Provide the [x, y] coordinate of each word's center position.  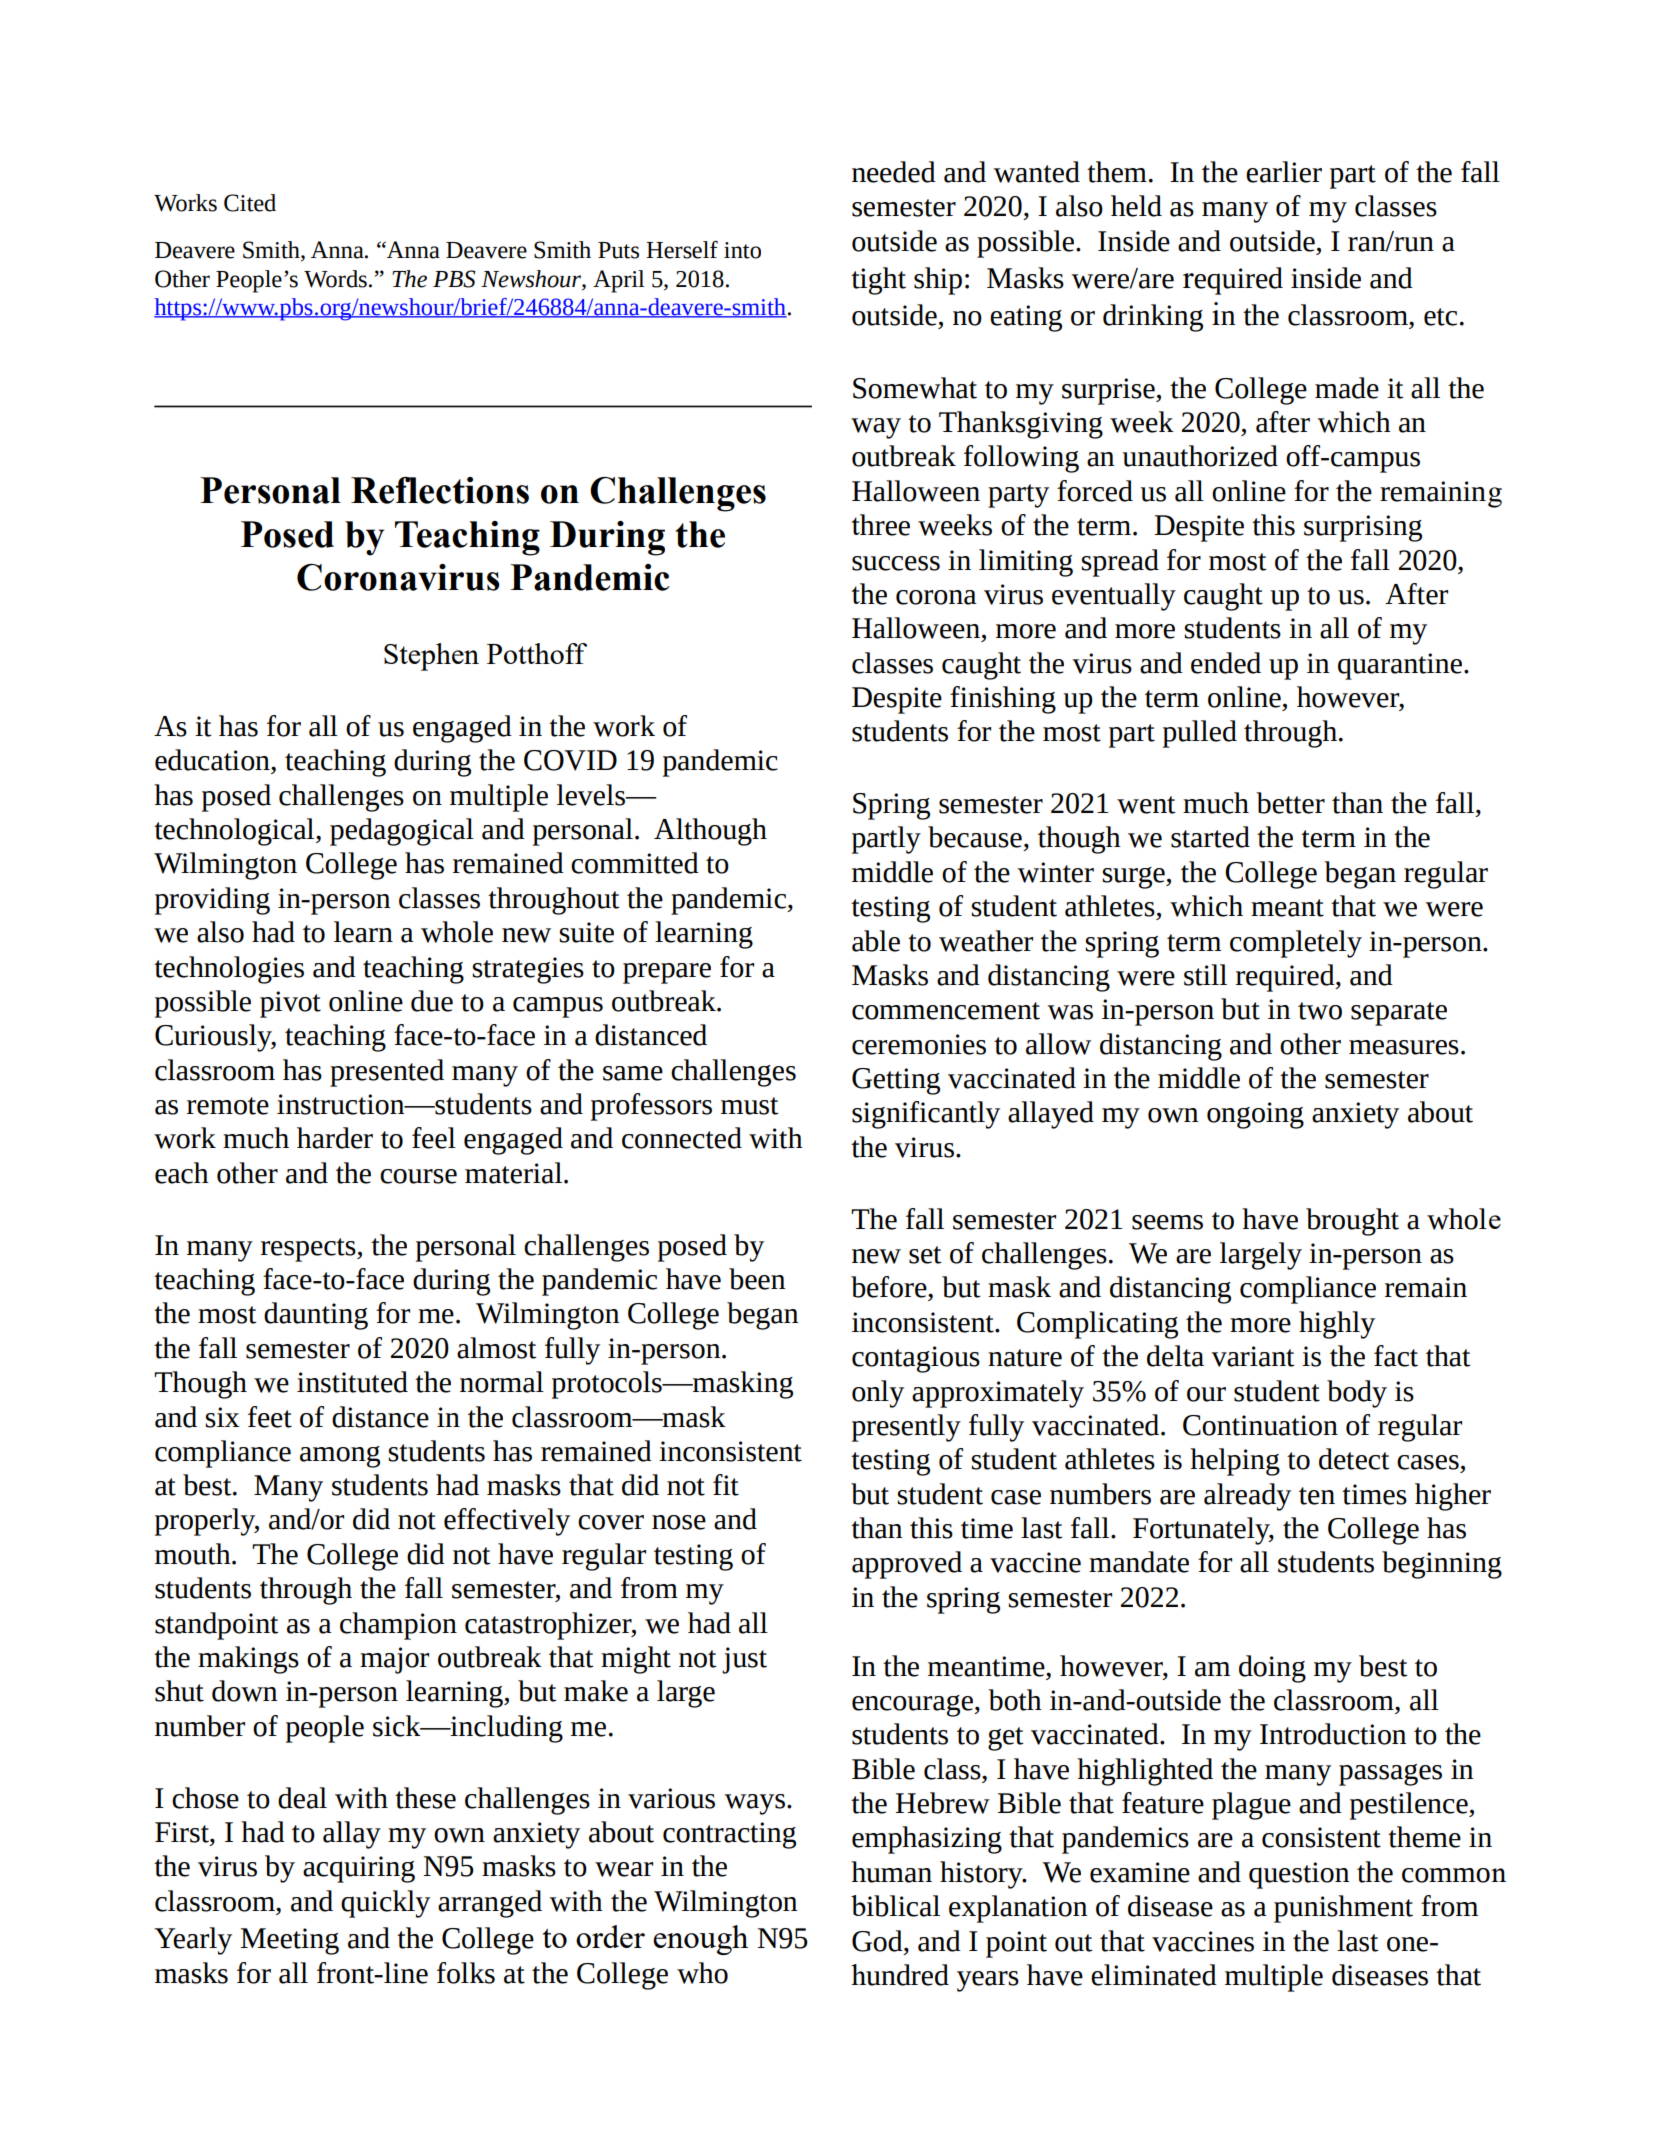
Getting [896, 1081]
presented [387, 1073]
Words [335, 279]
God [878, 1941]
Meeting [289, 1941]
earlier [1284, 172]
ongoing [1255, 1115]
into [742, 250]
